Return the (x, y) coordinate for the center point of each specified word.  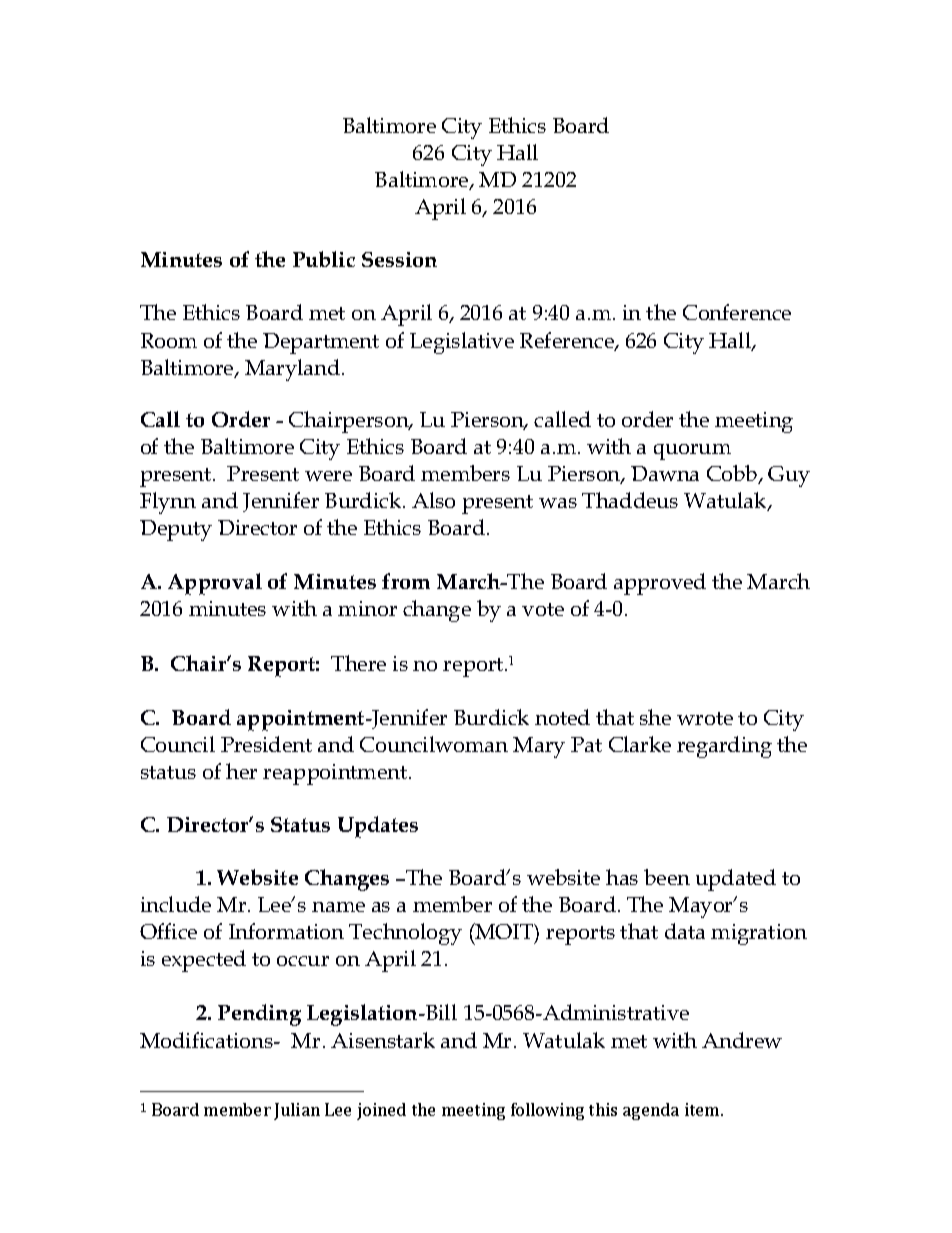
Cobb (733, 474)
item (703, 1109)
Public (324, 259)
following (547, 1111)
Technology (405, 934)
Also (433, 500)
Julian (297, 1111)
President (266, 744)
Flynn (168, 503)
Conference (737, 312)
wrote (705, 718)
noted (562, 717)
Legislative (462, 343)
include (176, 904)
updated (736, 880)
